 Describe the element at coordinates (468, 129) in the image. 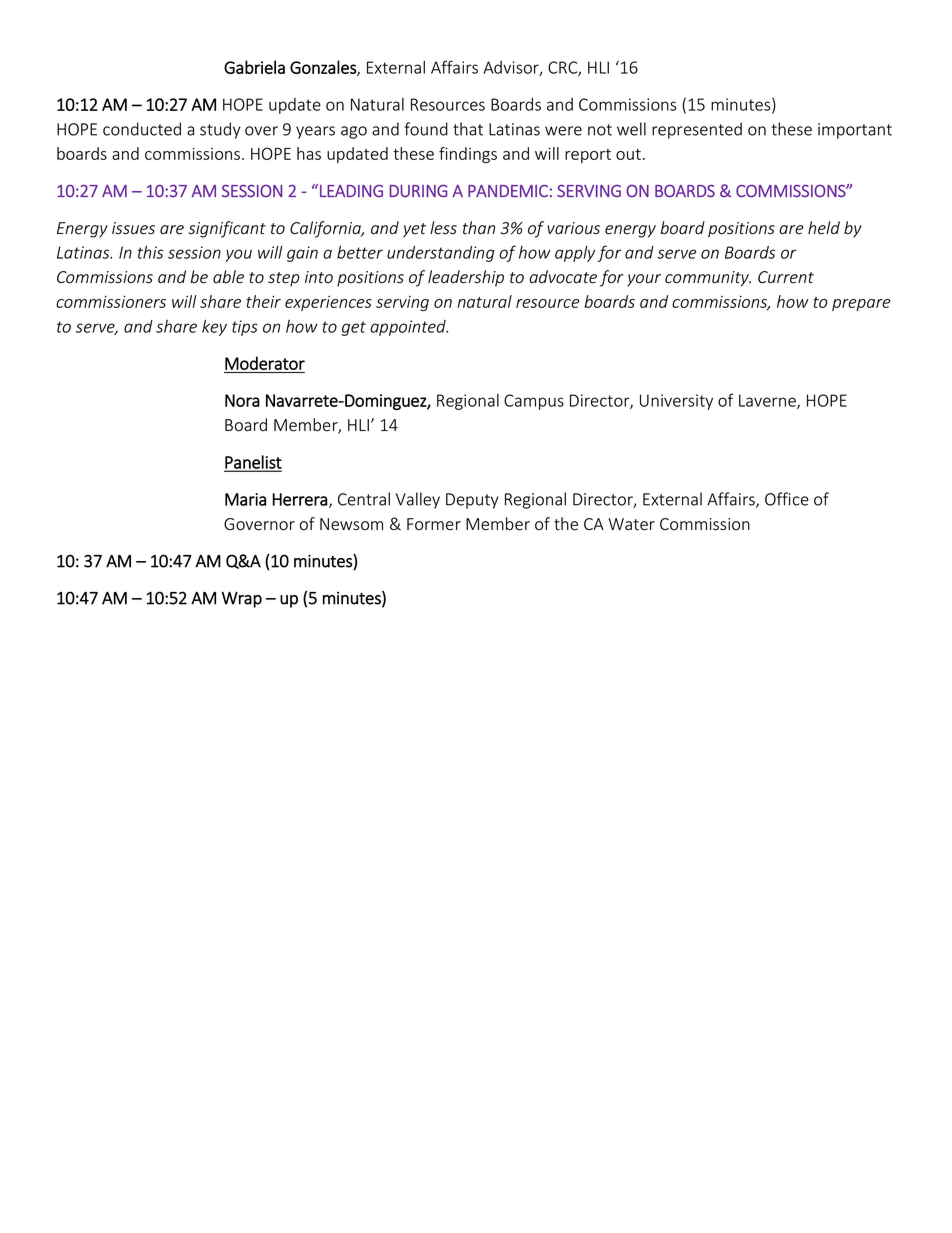

I see `that` at that location.
